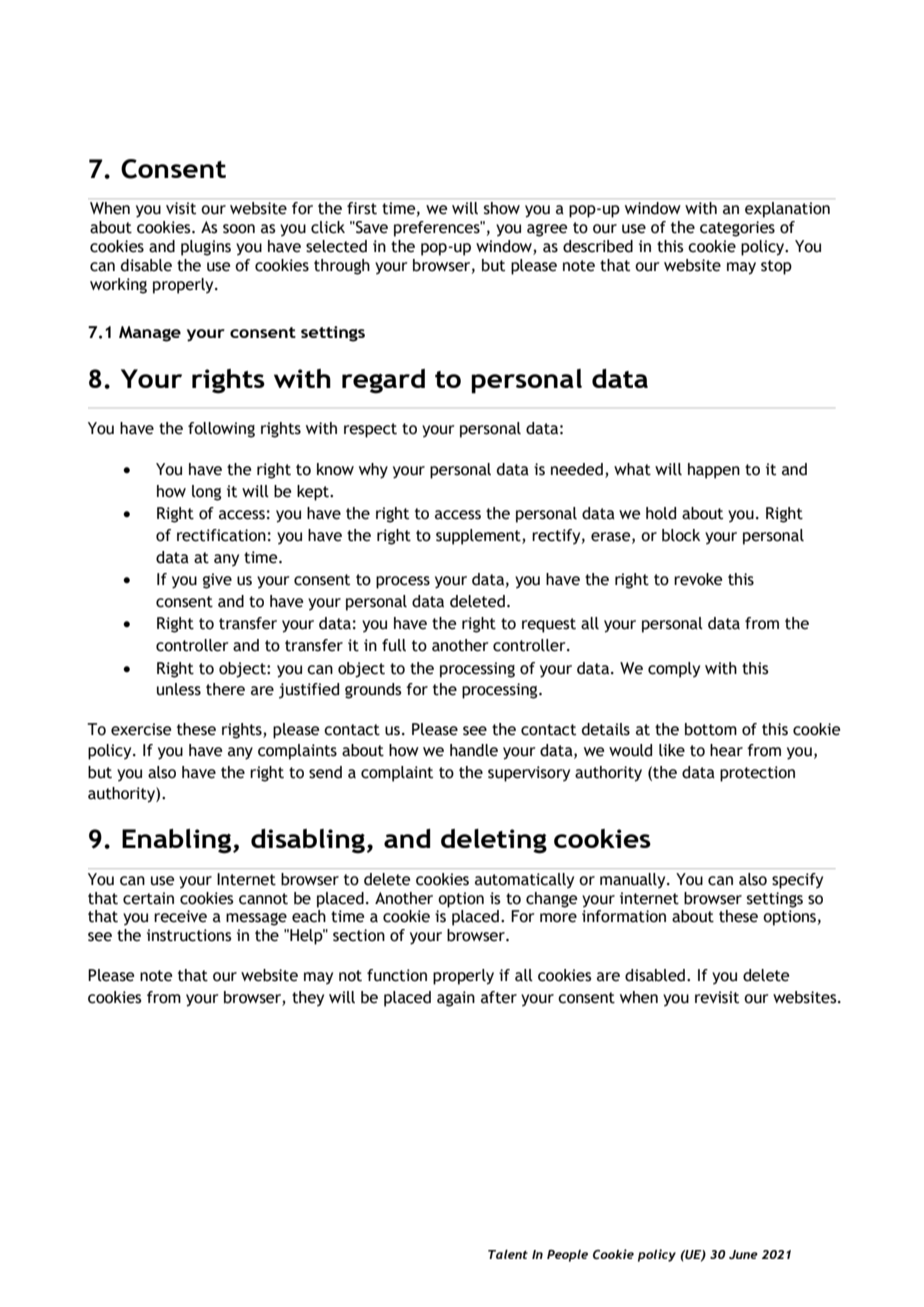  What do you see at coordinates (206, 248) in the screenshot?
I see `plugins` at bounding box center [206, 248].
